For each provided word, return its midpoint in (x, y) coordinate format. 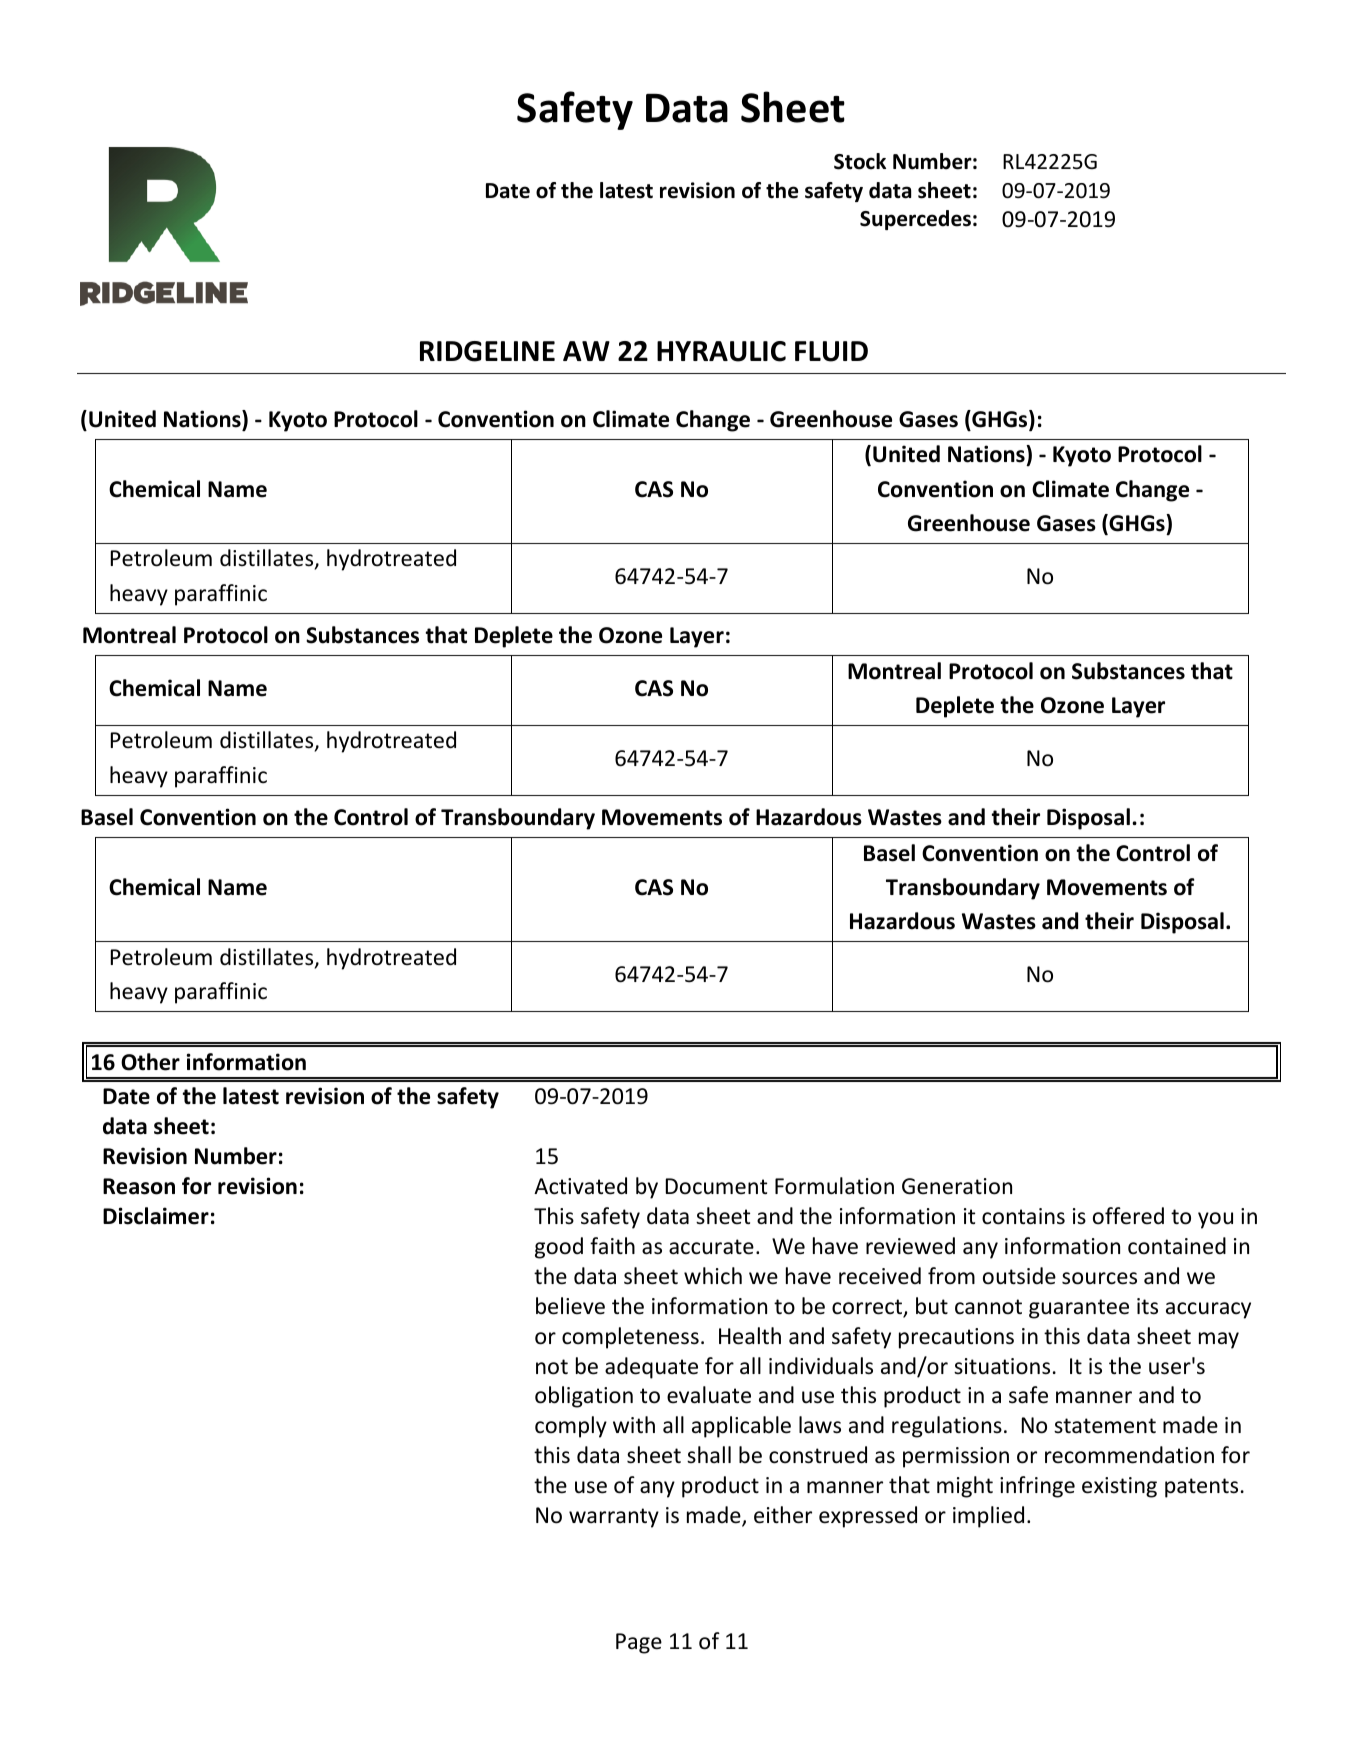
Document (716, 1186)
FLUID (831, 351)
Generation (957, 1186)
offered (1128, 1216)
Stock (860, 161)
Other (150, 1062)
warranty (614, 1518)
